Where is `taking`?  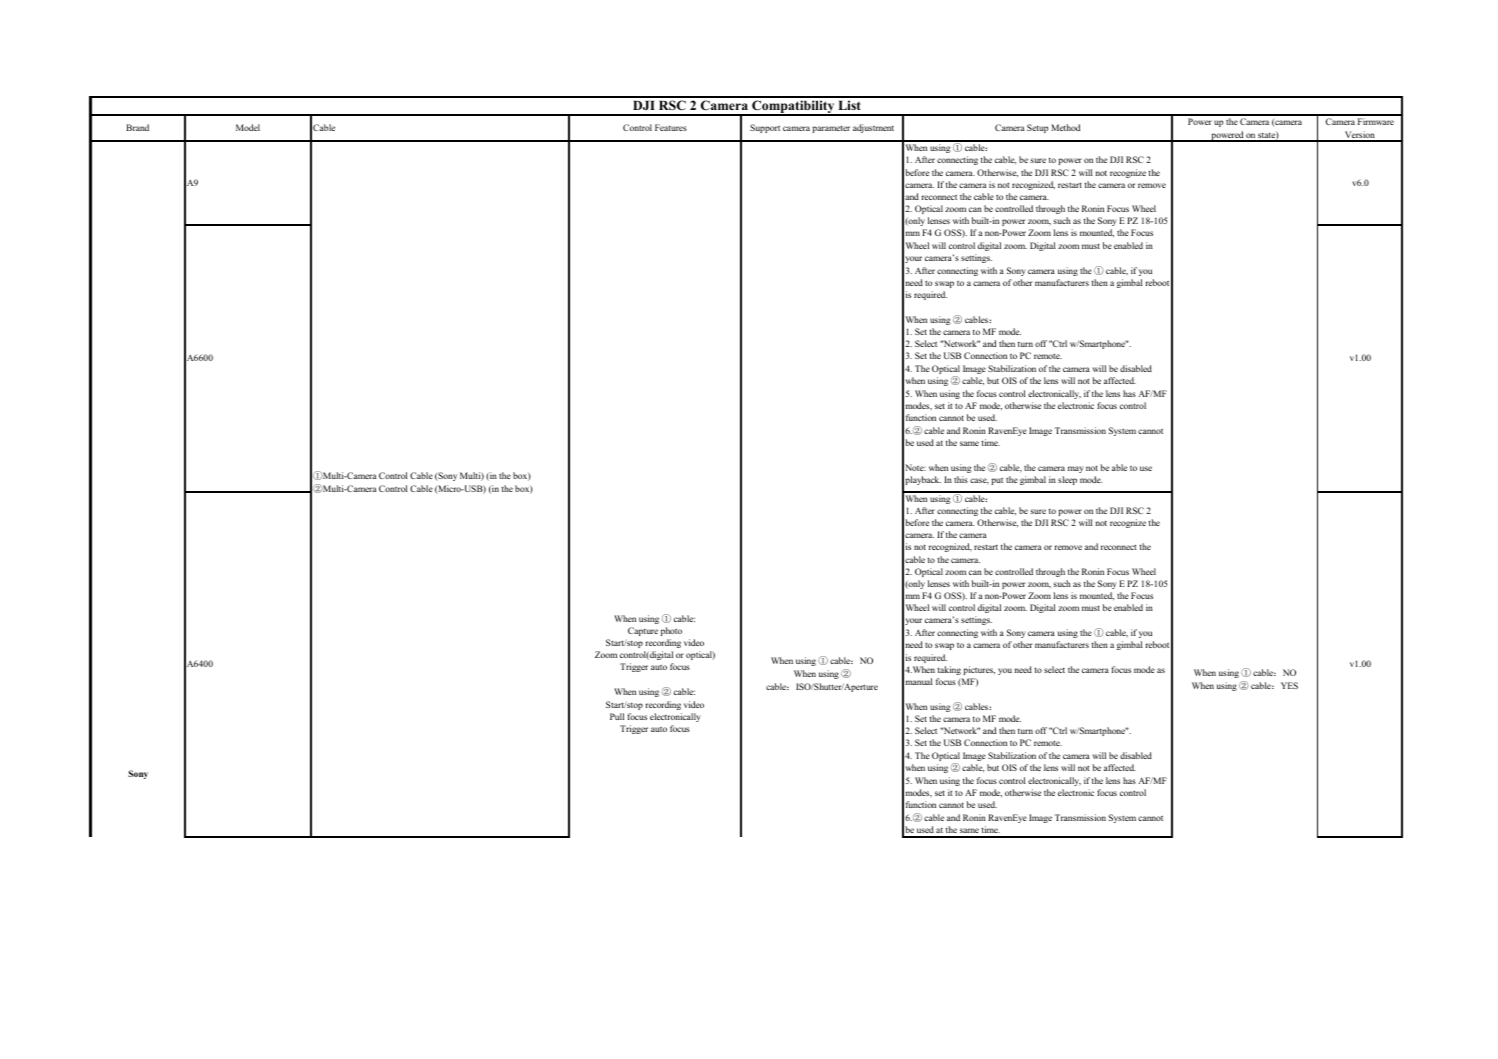 taking is located at coordinates (949, 670).
